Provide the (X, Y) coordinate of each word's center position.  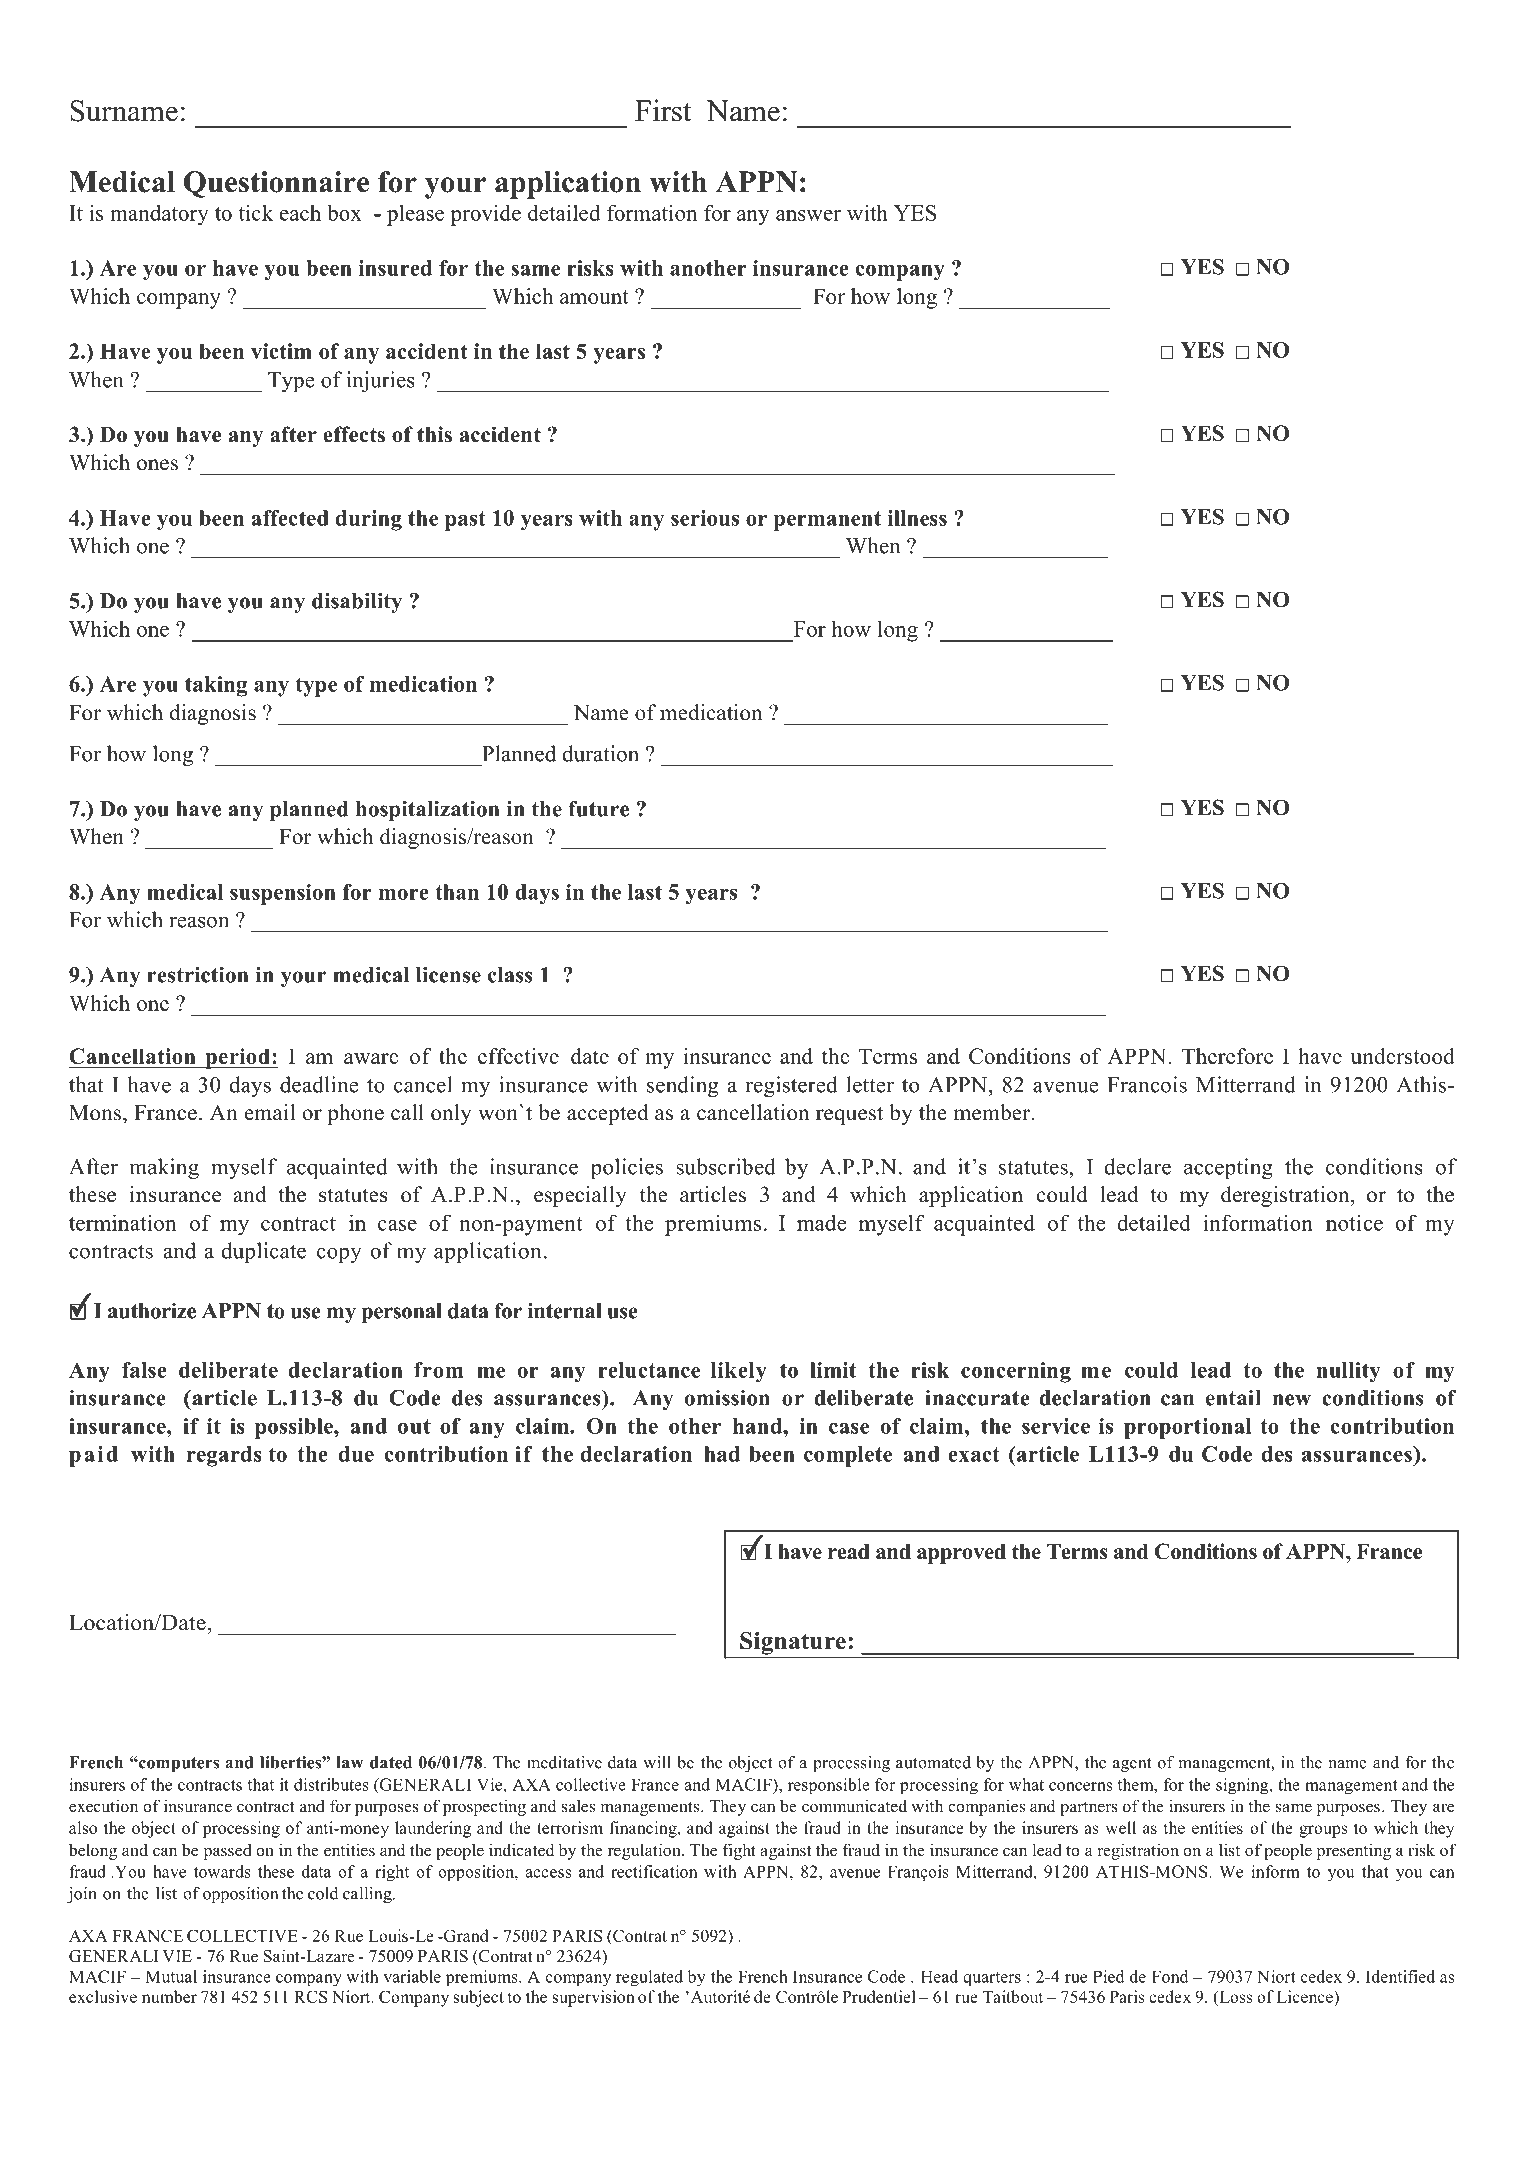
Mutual (171, 1976)
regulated (649, 1978)
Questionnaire (276, 184)
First (663, 110)
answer (808, 215)
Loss (1235, 1998)
